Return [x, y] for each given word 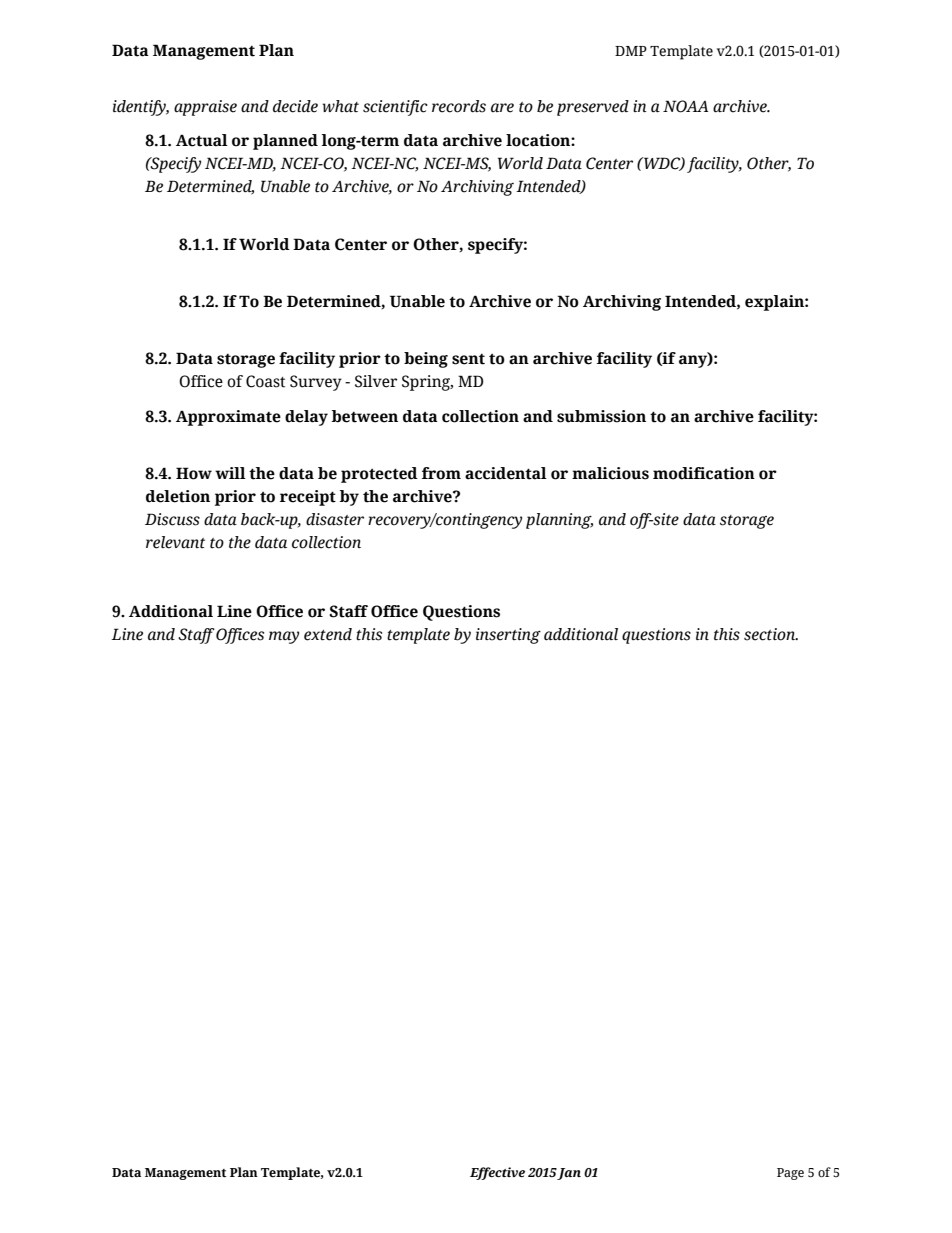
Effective [497, 1173]
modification [704, 473]
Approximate [228, 418]
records [459, 106]
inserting [508, 636]
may [284, 637]
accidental [506, 473]
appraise [205, 108]
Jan [569, 1174]
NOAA [685, 106]
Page [790, 1174]
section [771, 634]
